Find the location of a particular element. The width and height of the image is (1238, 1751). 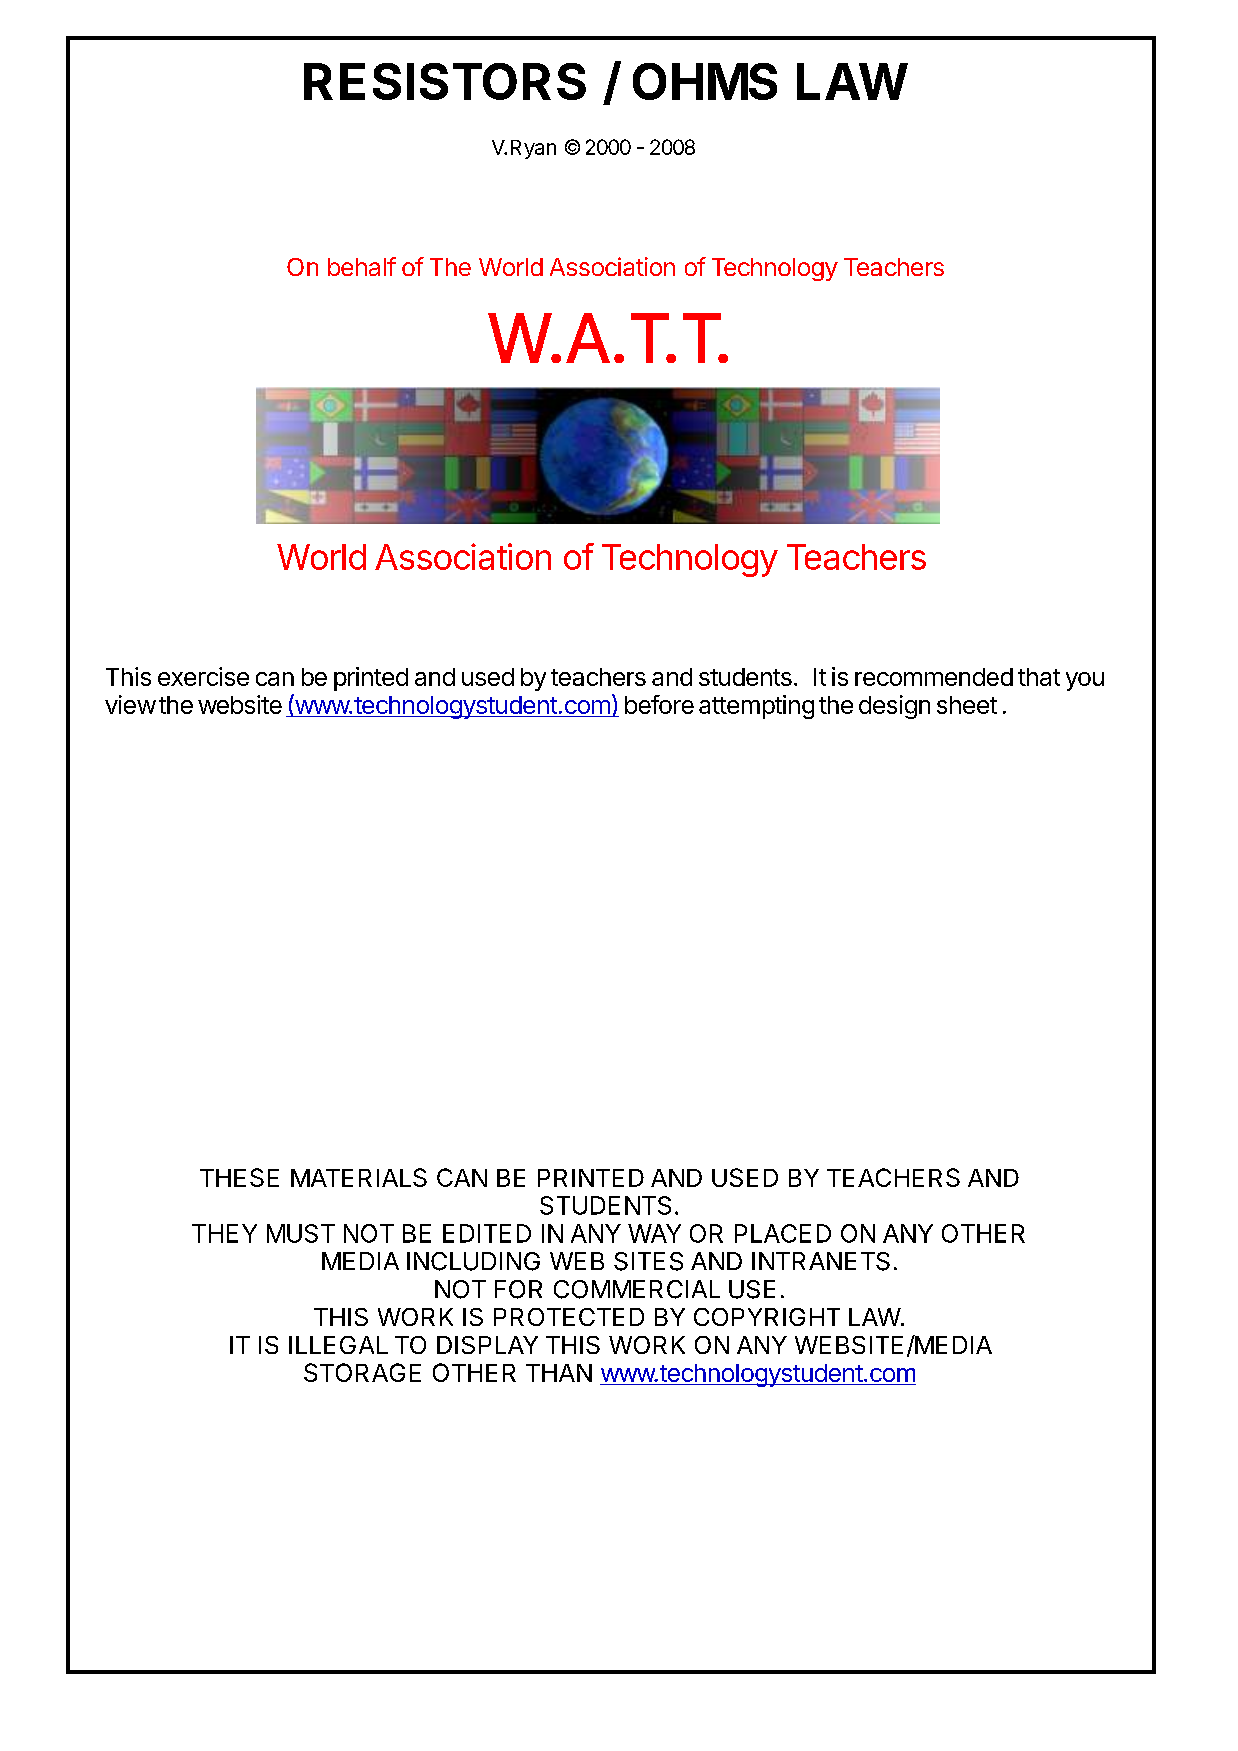

design is located at coordinates (894, 707).
